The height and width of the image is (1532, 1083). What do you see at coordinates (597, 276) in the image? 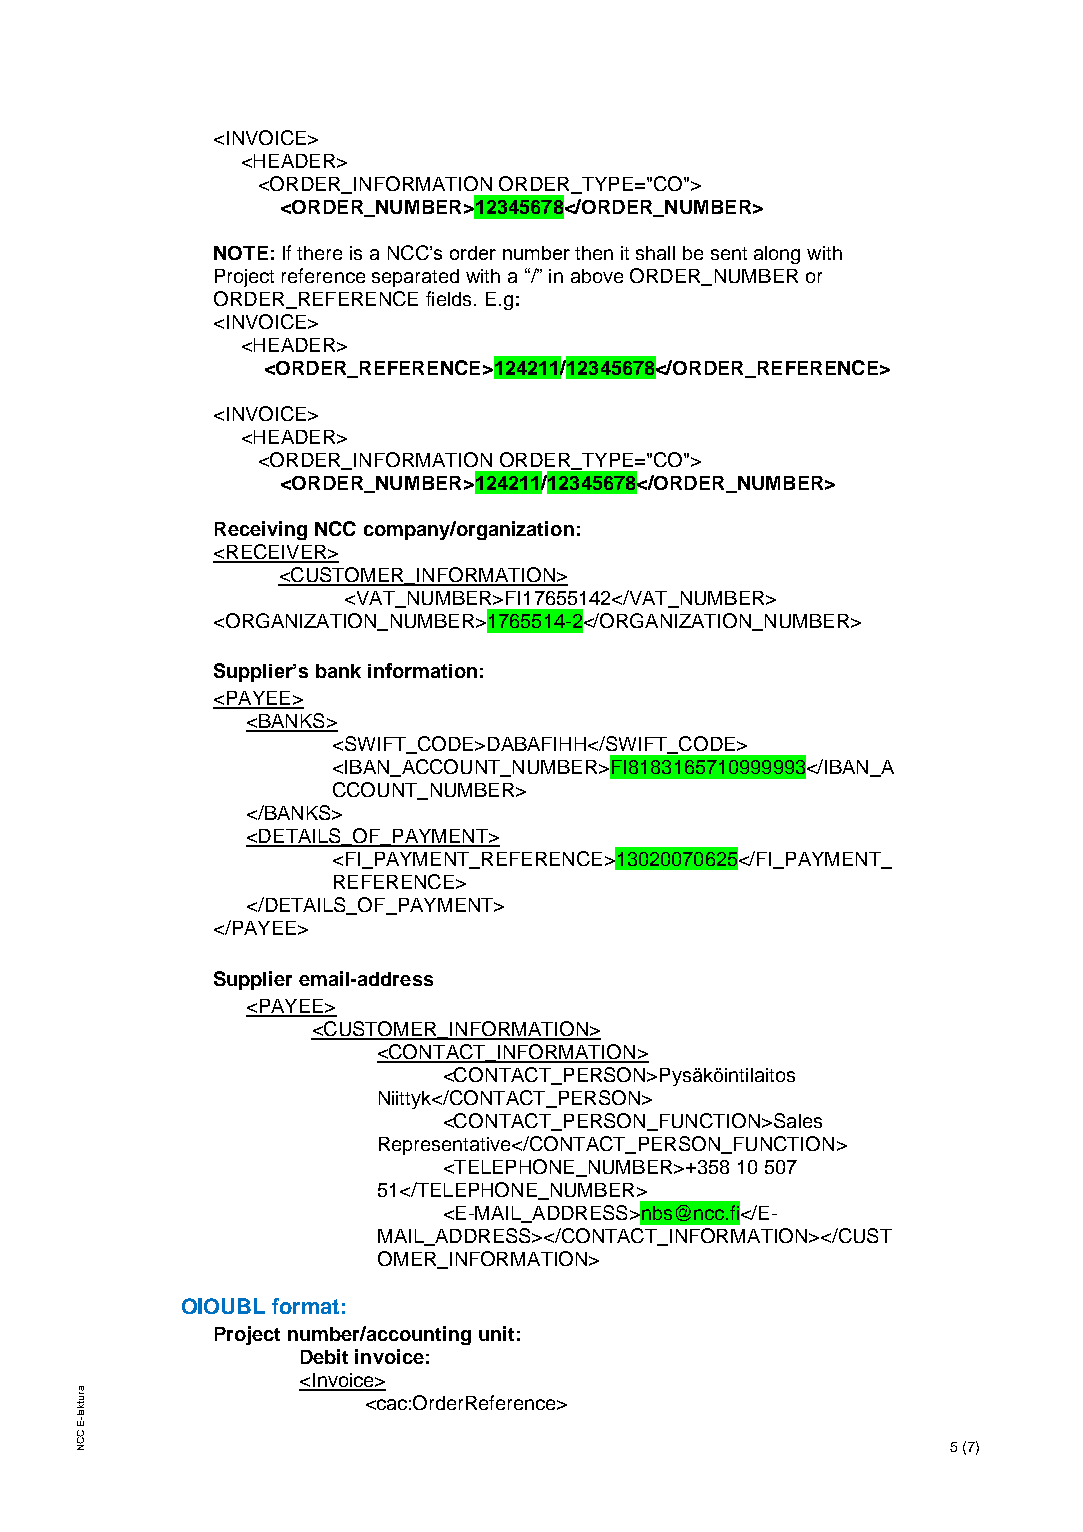
I see `above` at bounding box center [597, 276].
